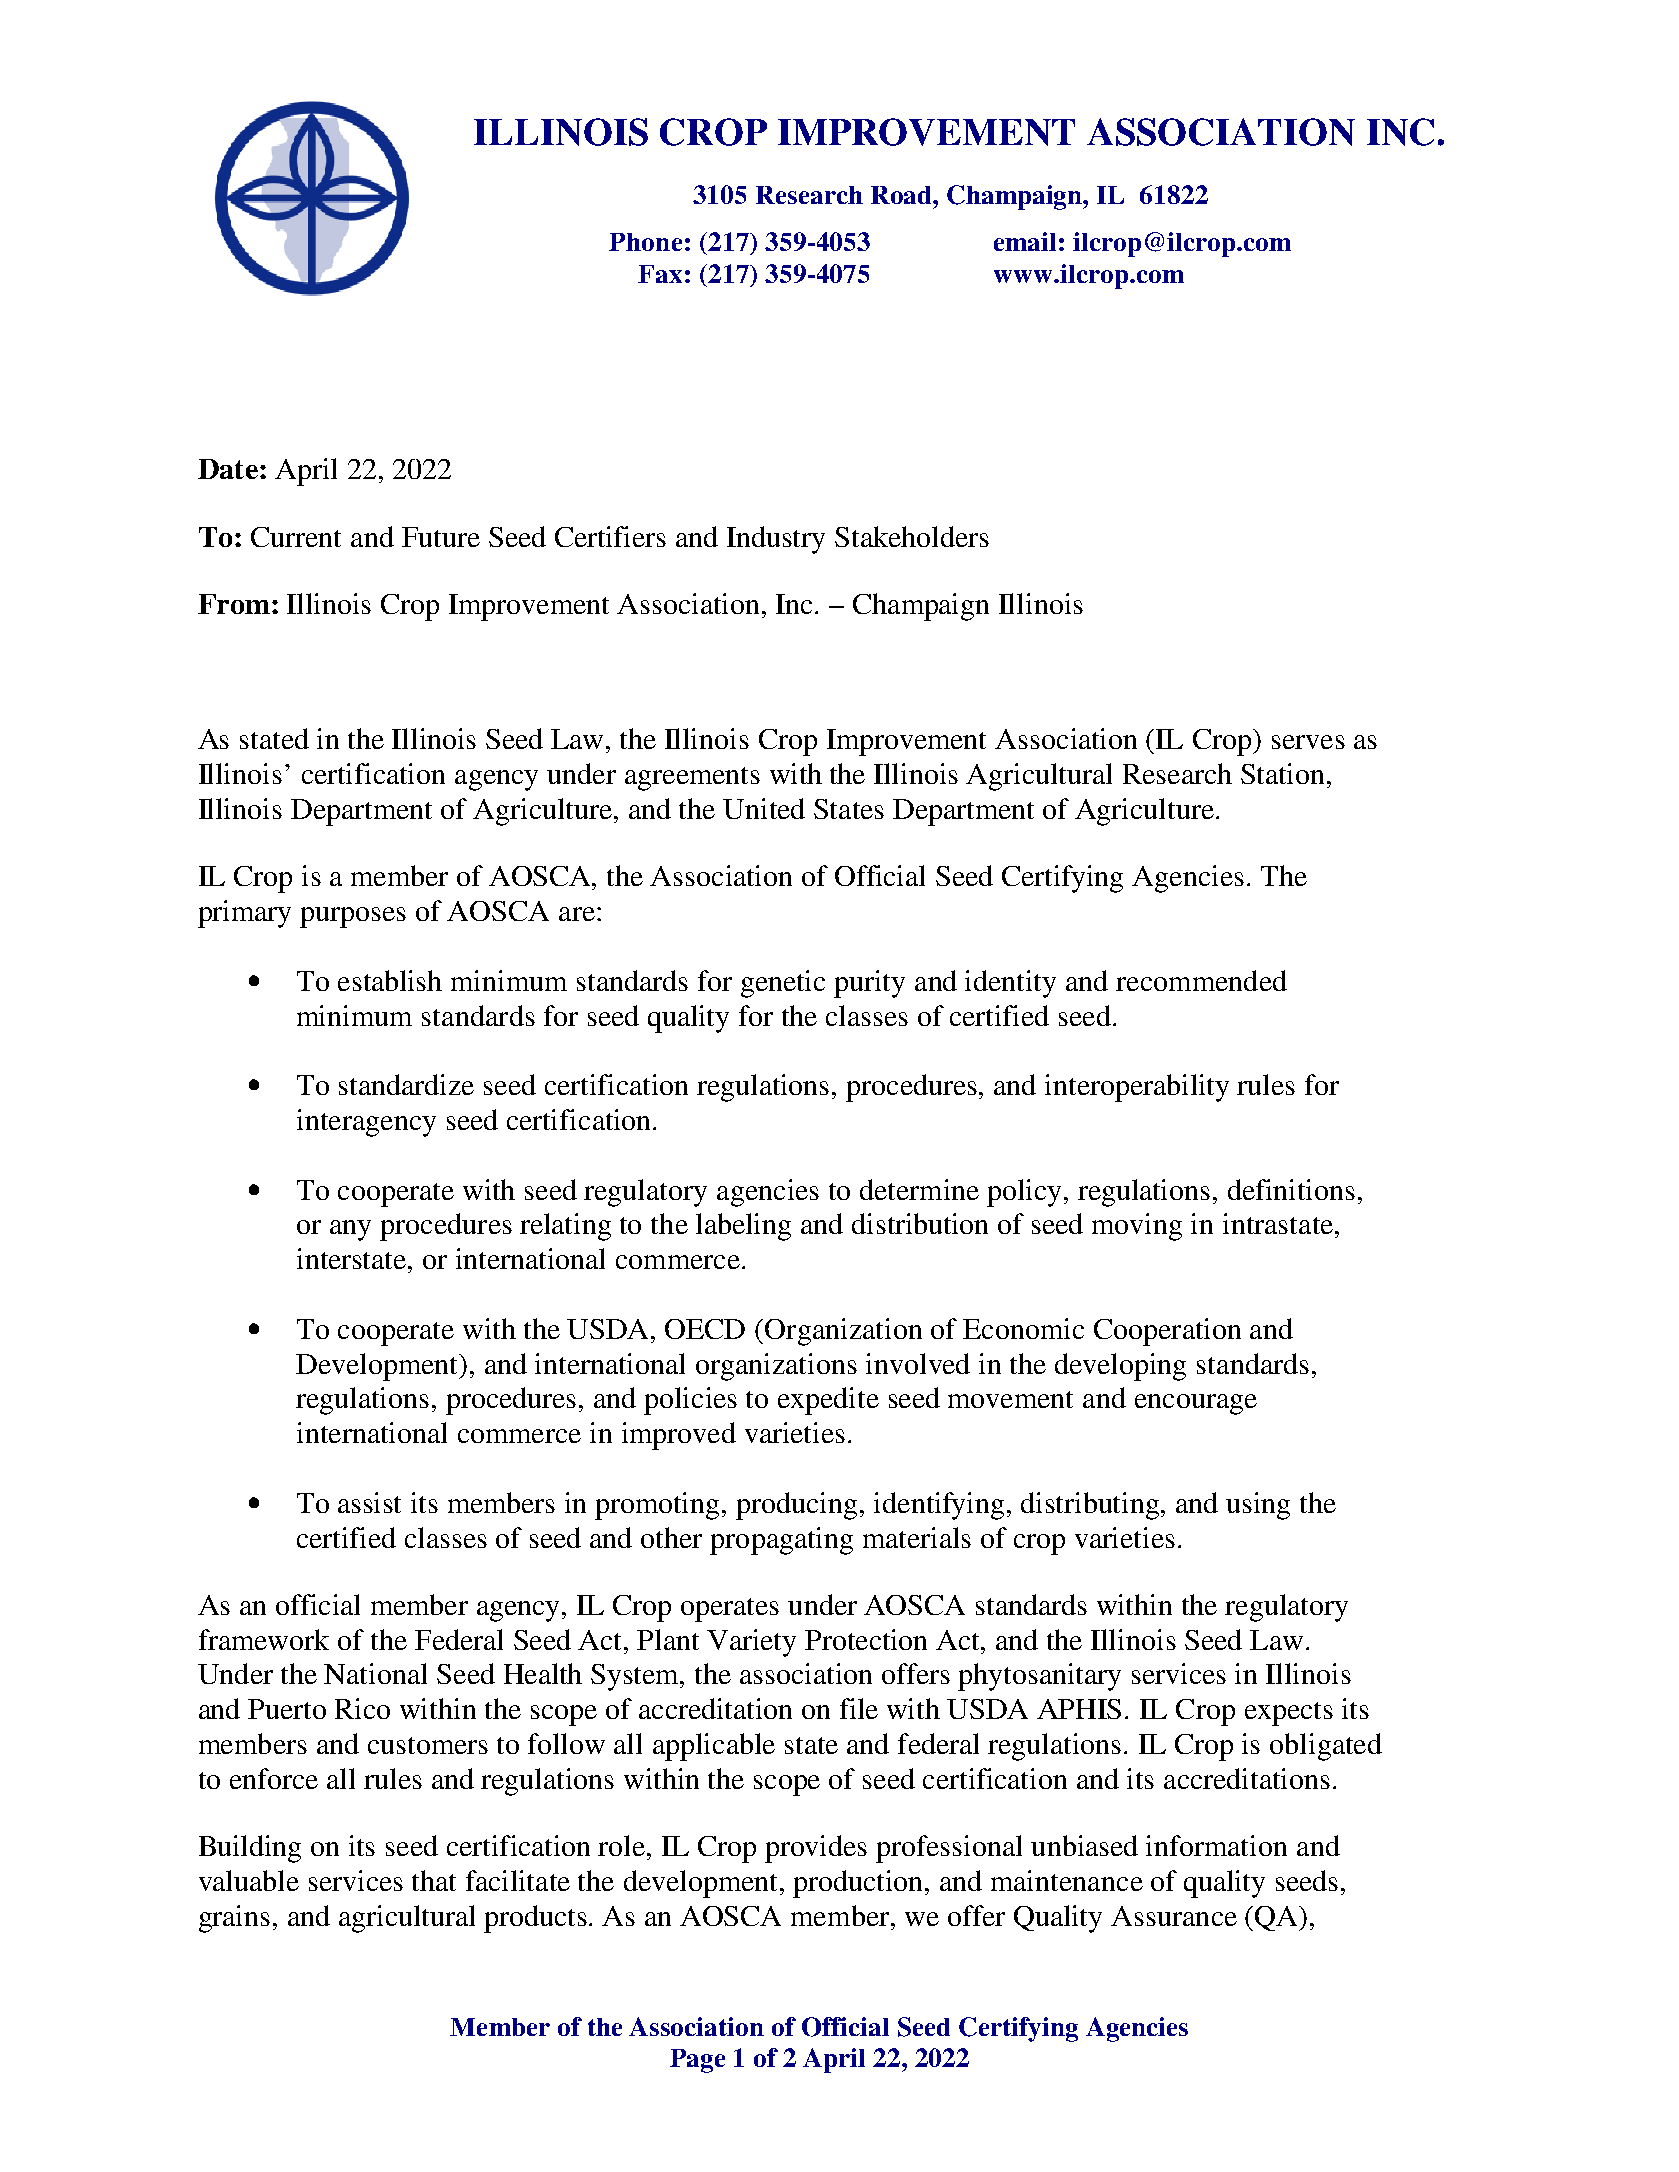  I want to click on assist, so click(369, 1502).
